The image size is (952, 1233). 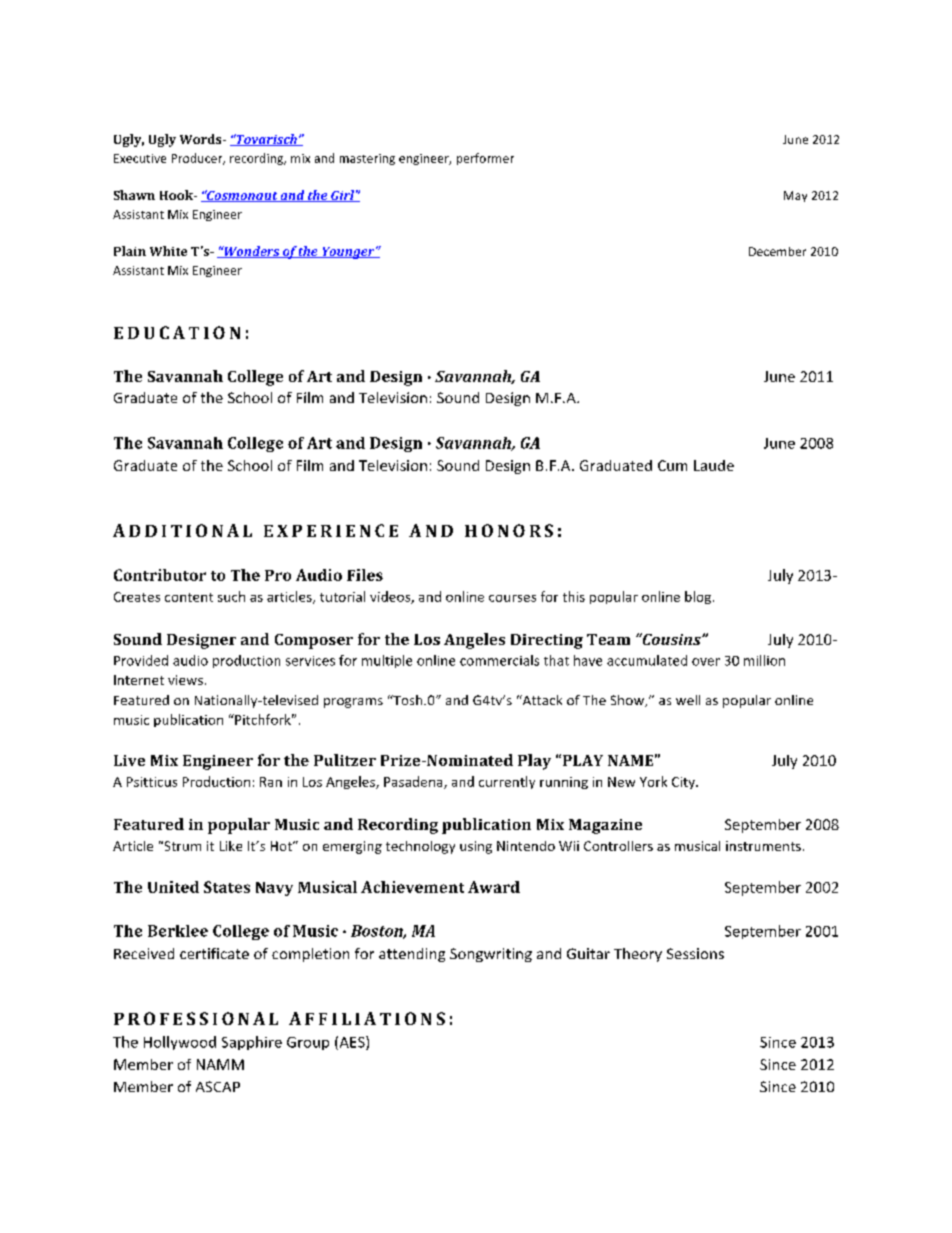 What do you see at coordinates (227, 887) in the screenshot?
I see `States` at bounding box center [227, 887].
